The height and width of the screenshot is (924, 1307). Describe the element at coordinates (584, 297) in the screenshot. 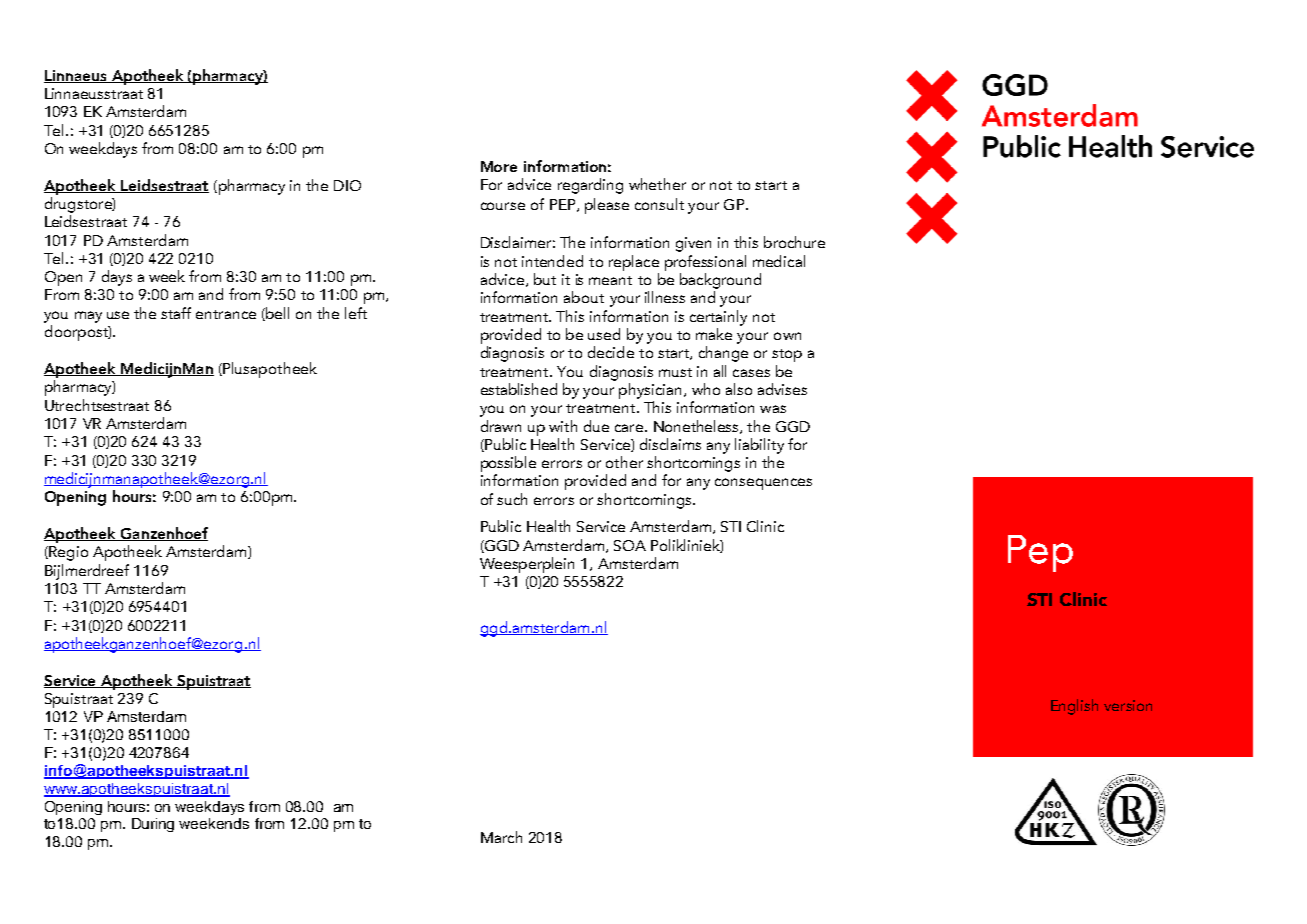

I see `about` at that location.
